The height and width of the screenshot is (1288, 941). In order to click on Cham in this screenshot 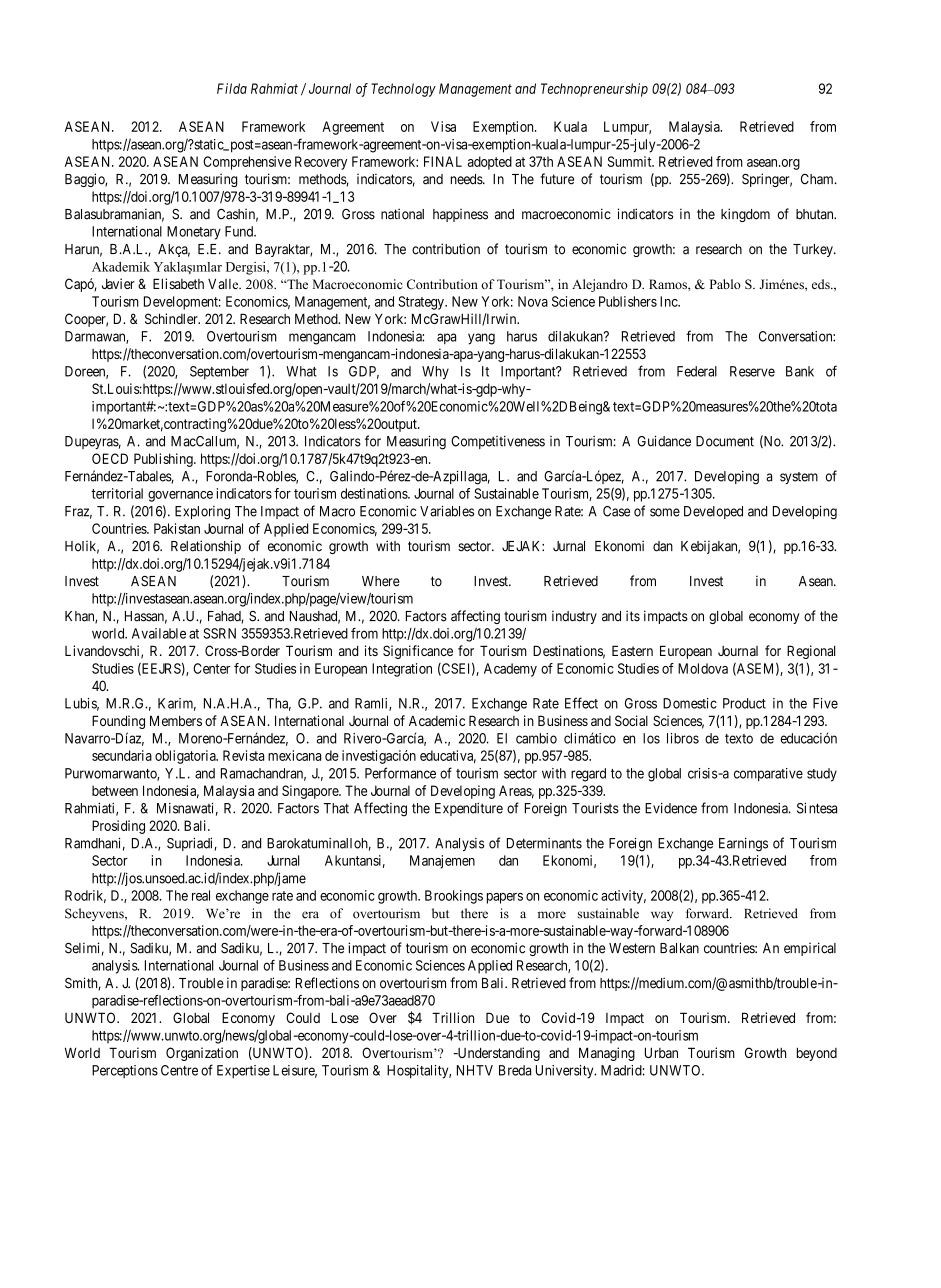, I will do `click(818, 179)`.
